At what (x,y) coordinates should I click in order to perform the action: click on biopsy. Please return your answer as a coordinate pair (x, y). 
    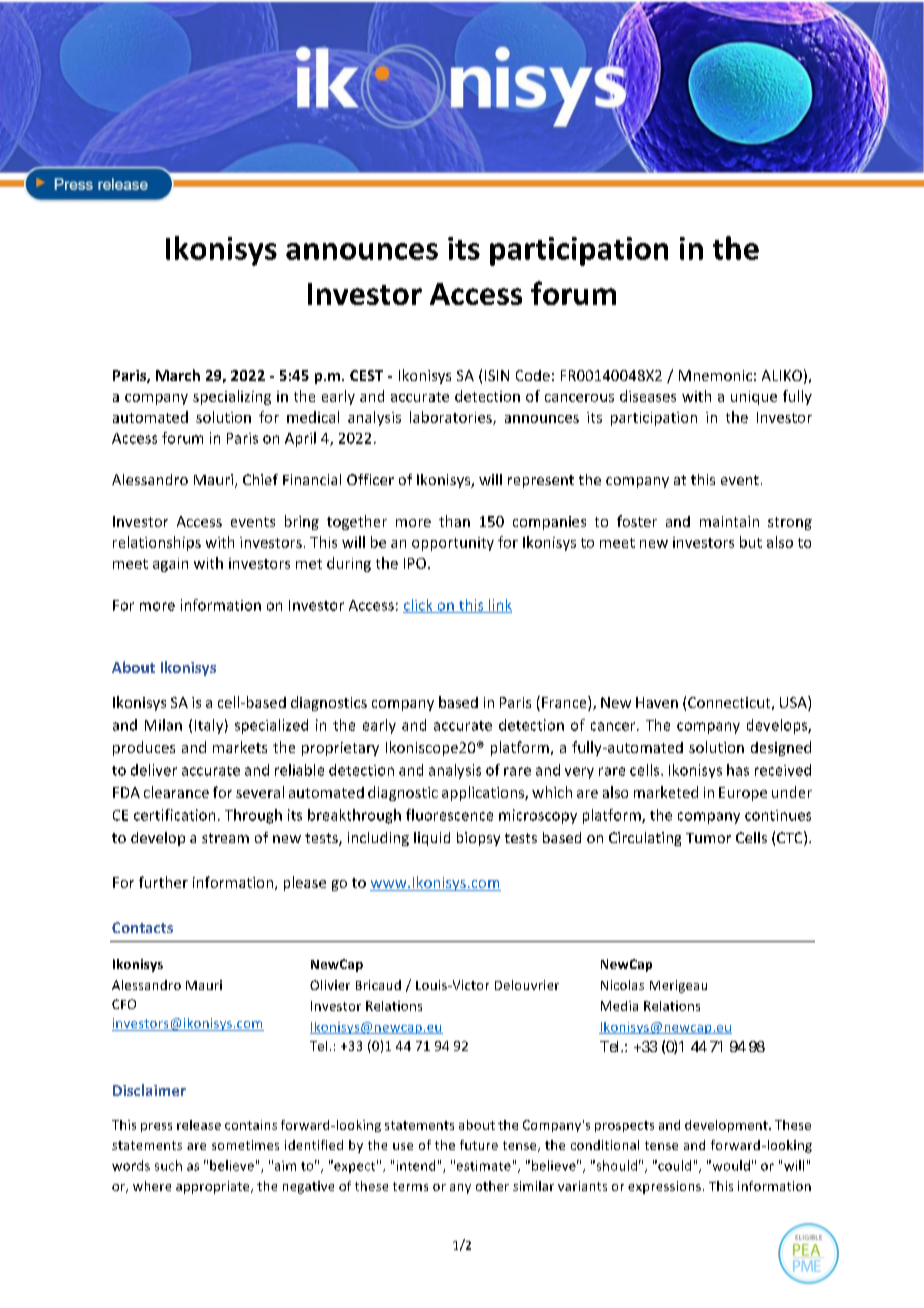
    Looking at the image, I should click on (478, 839).
